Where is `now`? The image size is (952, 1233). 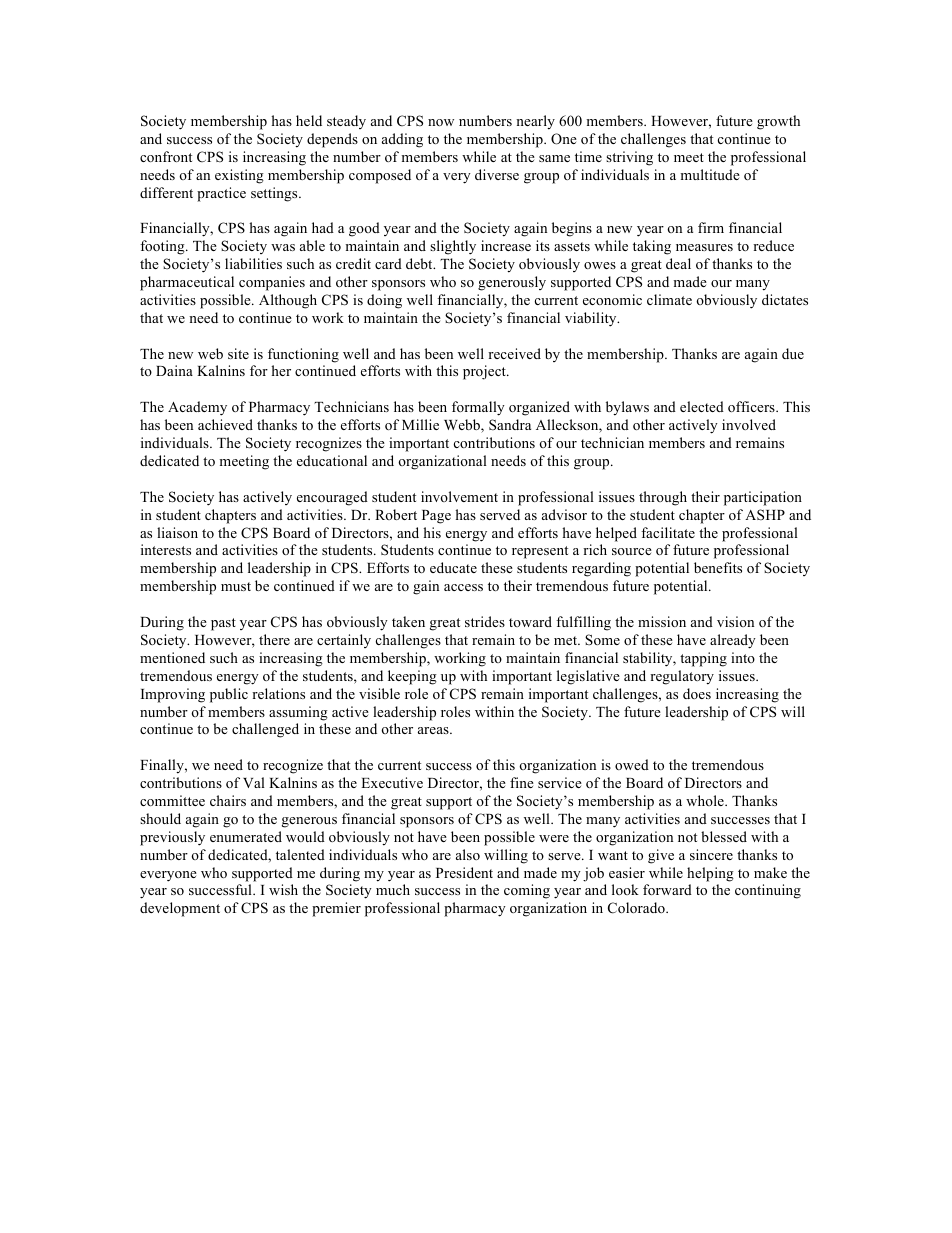 now is located at coordinates (441, 122).
